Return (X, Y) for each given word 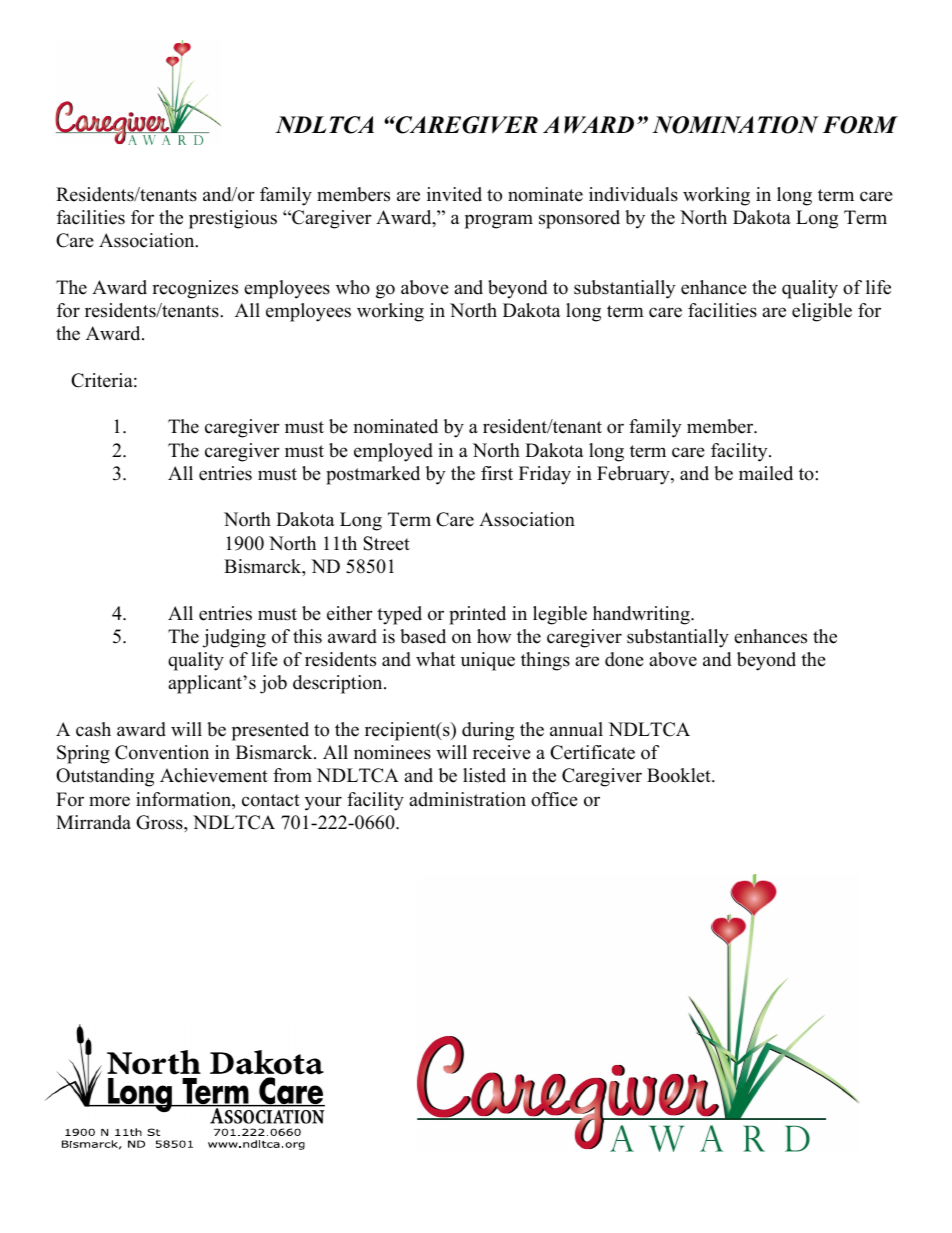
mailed (766, 473)
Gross (160, 822)
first (497, 473)
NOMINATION (735, 125)
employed (393, 452)
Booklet (680, 775)
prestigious (233, 219)
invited (454, 194)
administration (467, 799)
